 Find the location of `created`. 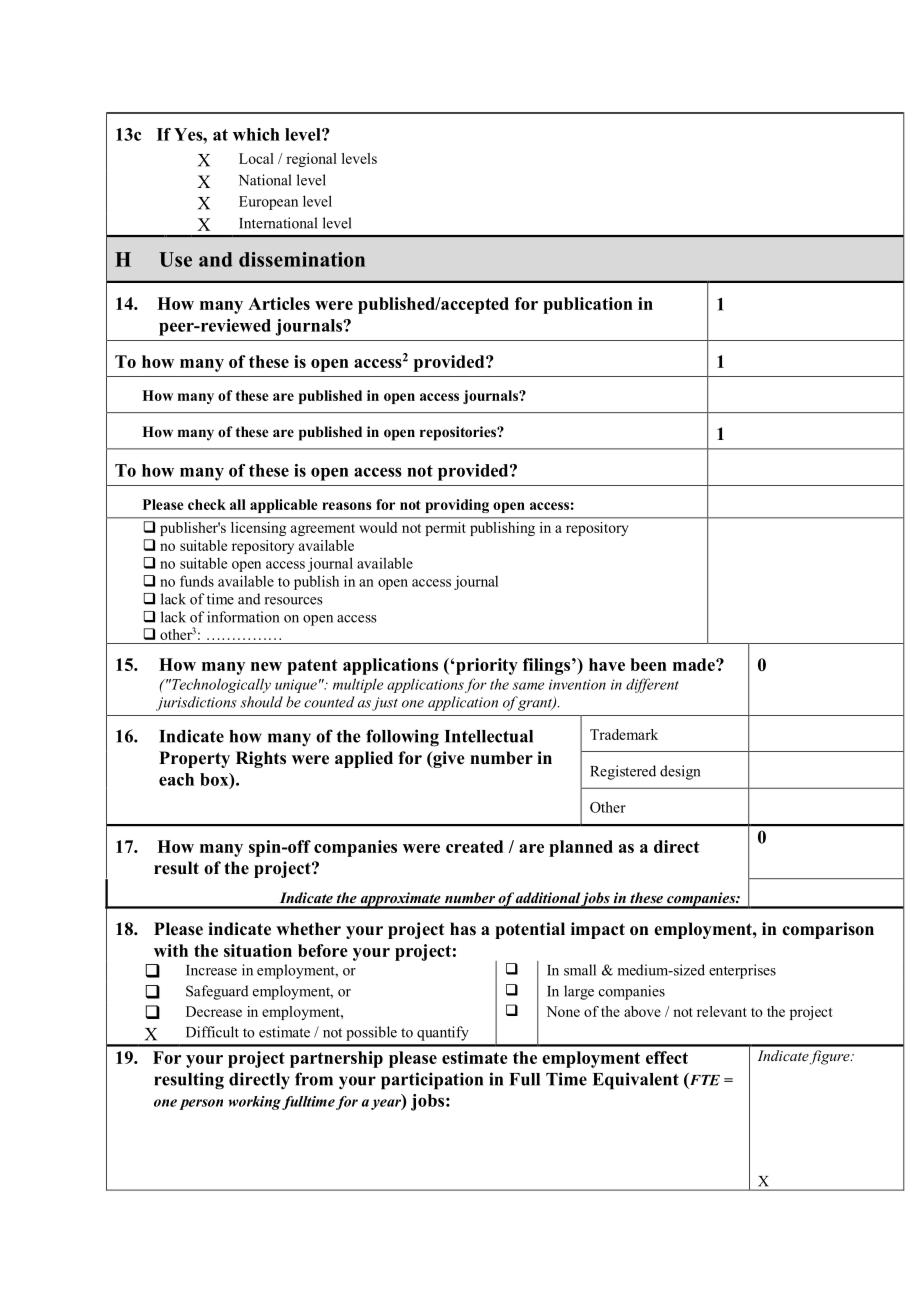

created is located at coordinates (474, 846).
